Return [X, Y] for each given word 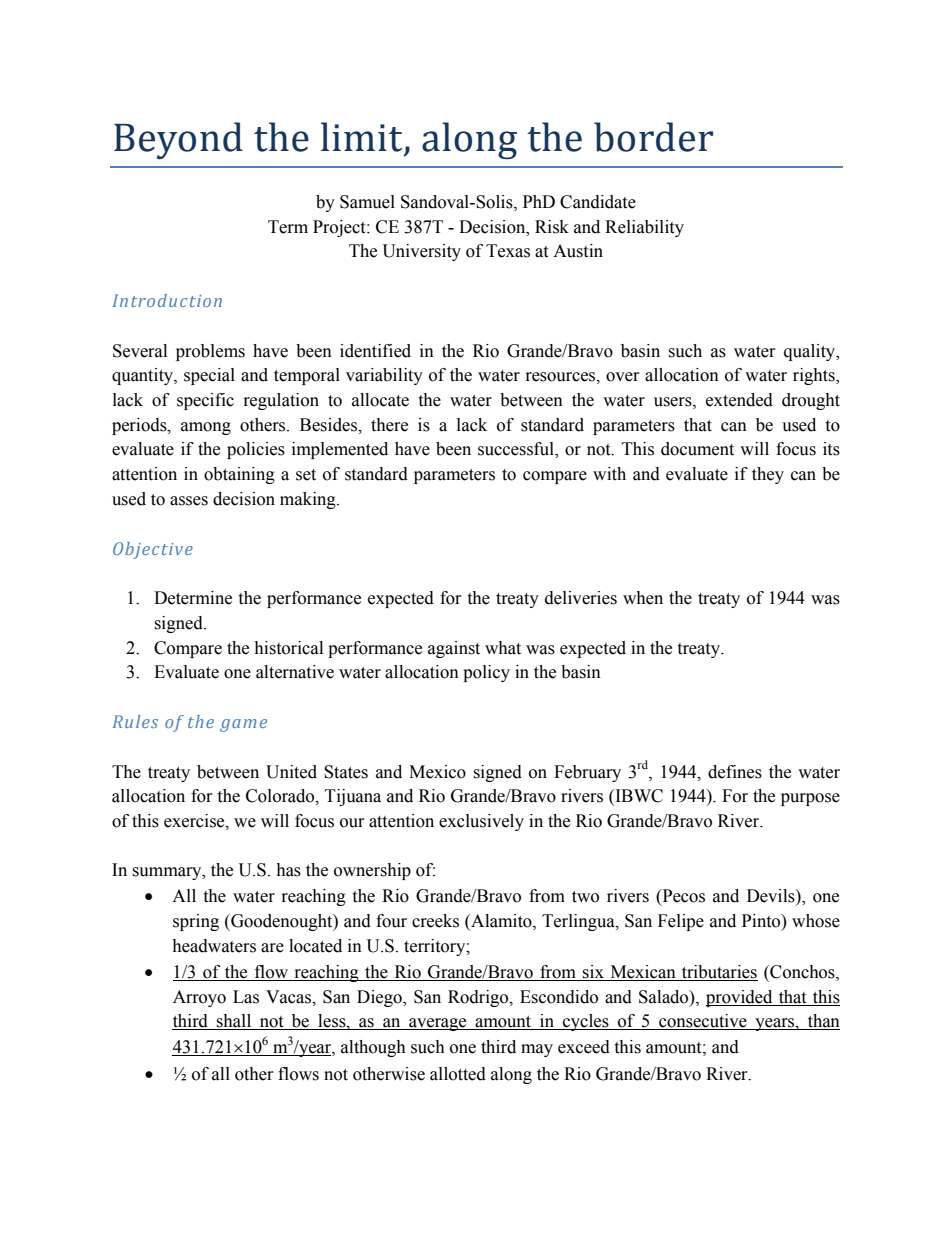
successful [517, 450]
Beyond [178, 140]
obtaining [239, 475]
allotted [458, 1074]
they [768, 475]
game [243, 725]
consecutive [703, 1022]
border [653, 137]
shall [234, 1022]
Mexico [437, 772]
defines [735, 772]
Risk [552, 227]
